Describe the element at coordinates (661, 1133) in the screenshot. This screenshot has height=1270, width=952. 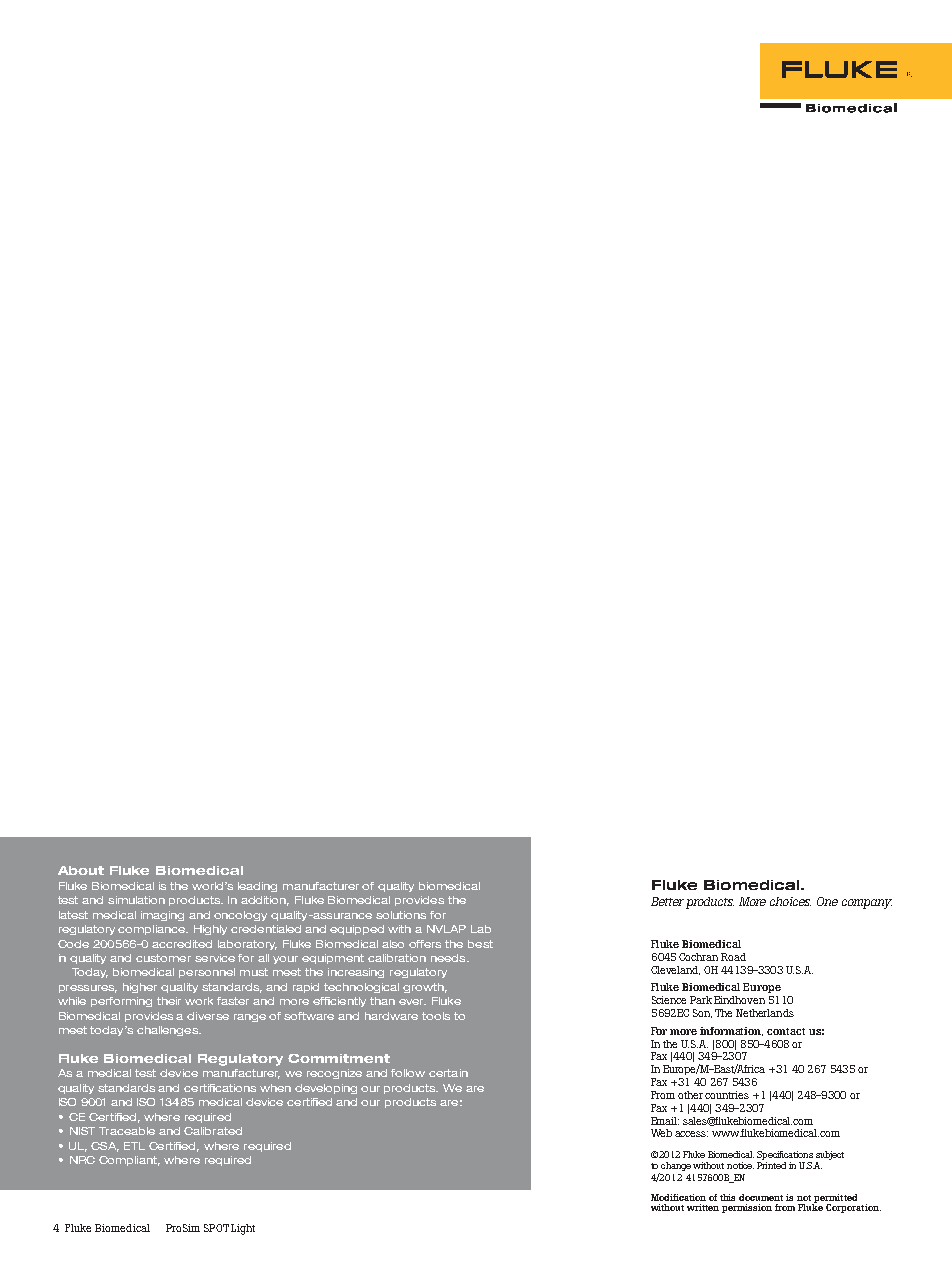
I see `Web` at that location.
